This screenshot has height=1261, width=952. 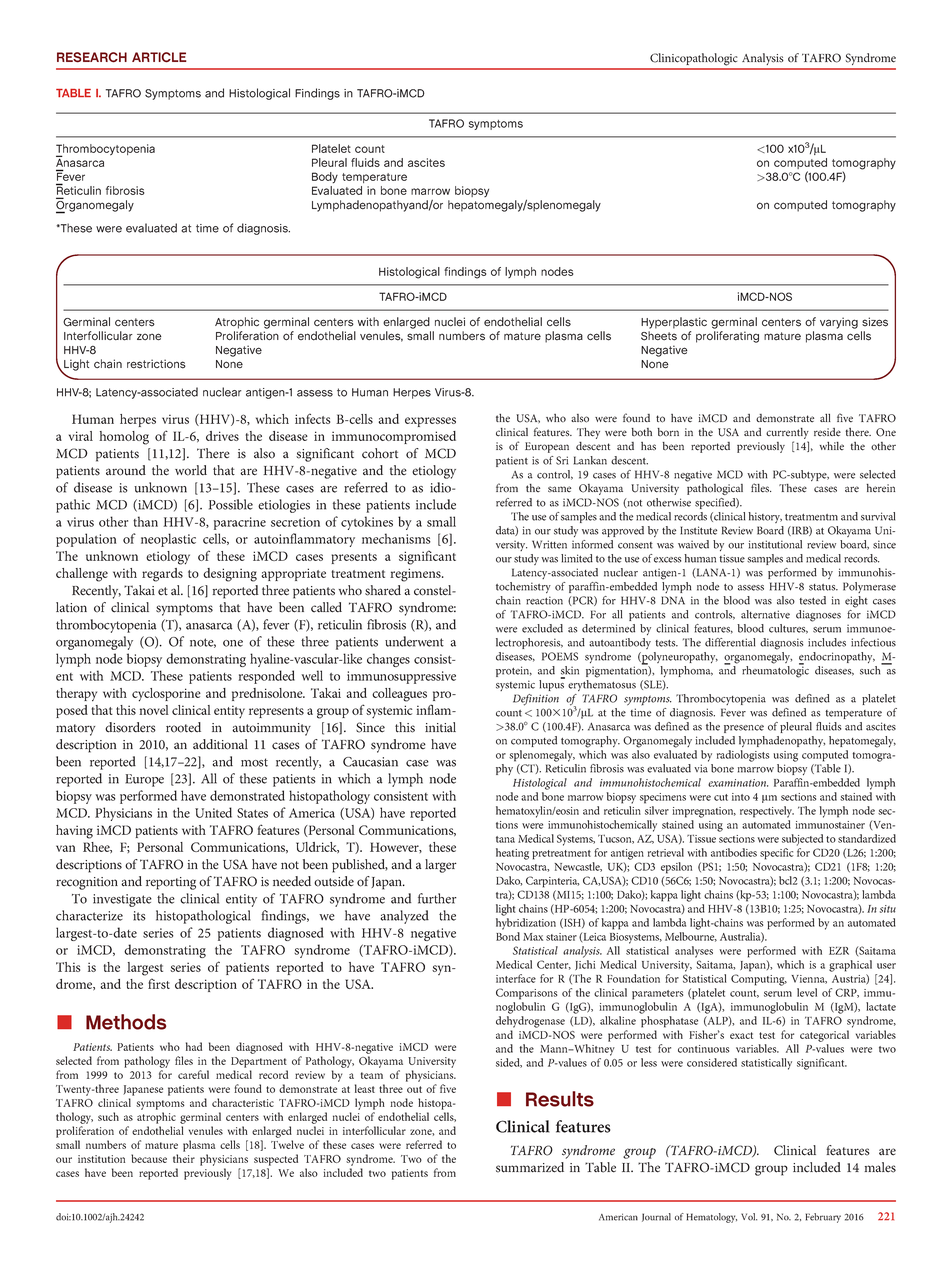 I want to click on RESEARCH, so click(x=92, y=57).
